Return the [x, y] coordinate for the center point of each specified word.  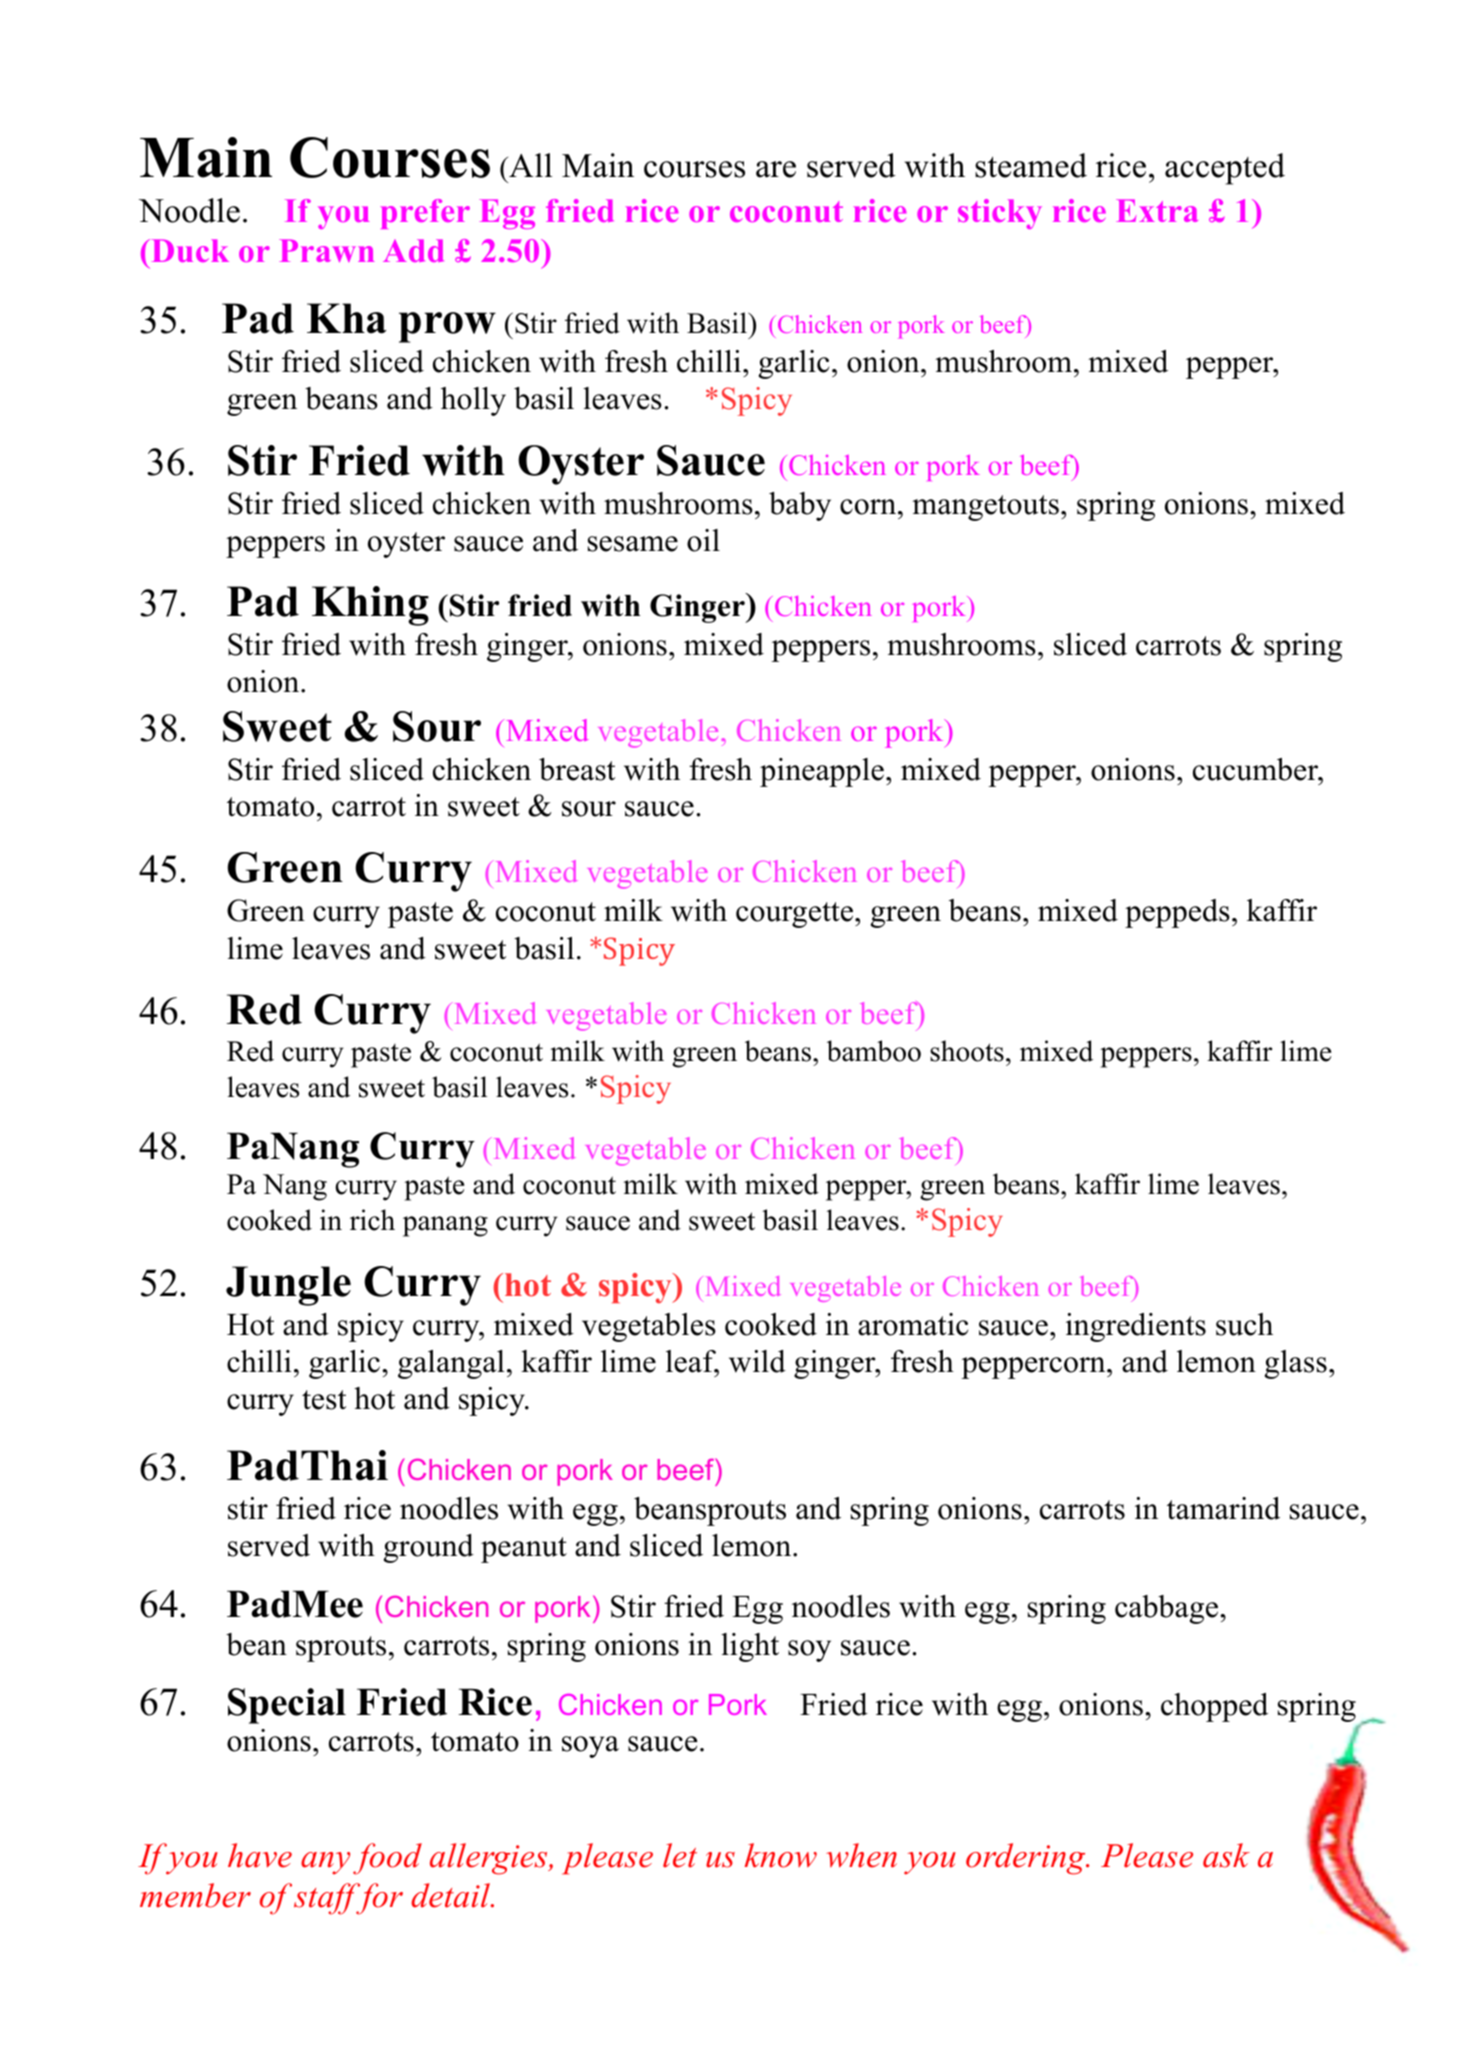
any [325, 1863]
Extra [1157, 210]
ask [1226, 1855]
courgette [794, 915]
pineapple [822, 772]
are [776, 169]
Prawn [326, 250]
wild [757, 1361]
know [781, 1855]
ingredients [1136, 1327]
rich [372, 1220]
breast [577, 769]
